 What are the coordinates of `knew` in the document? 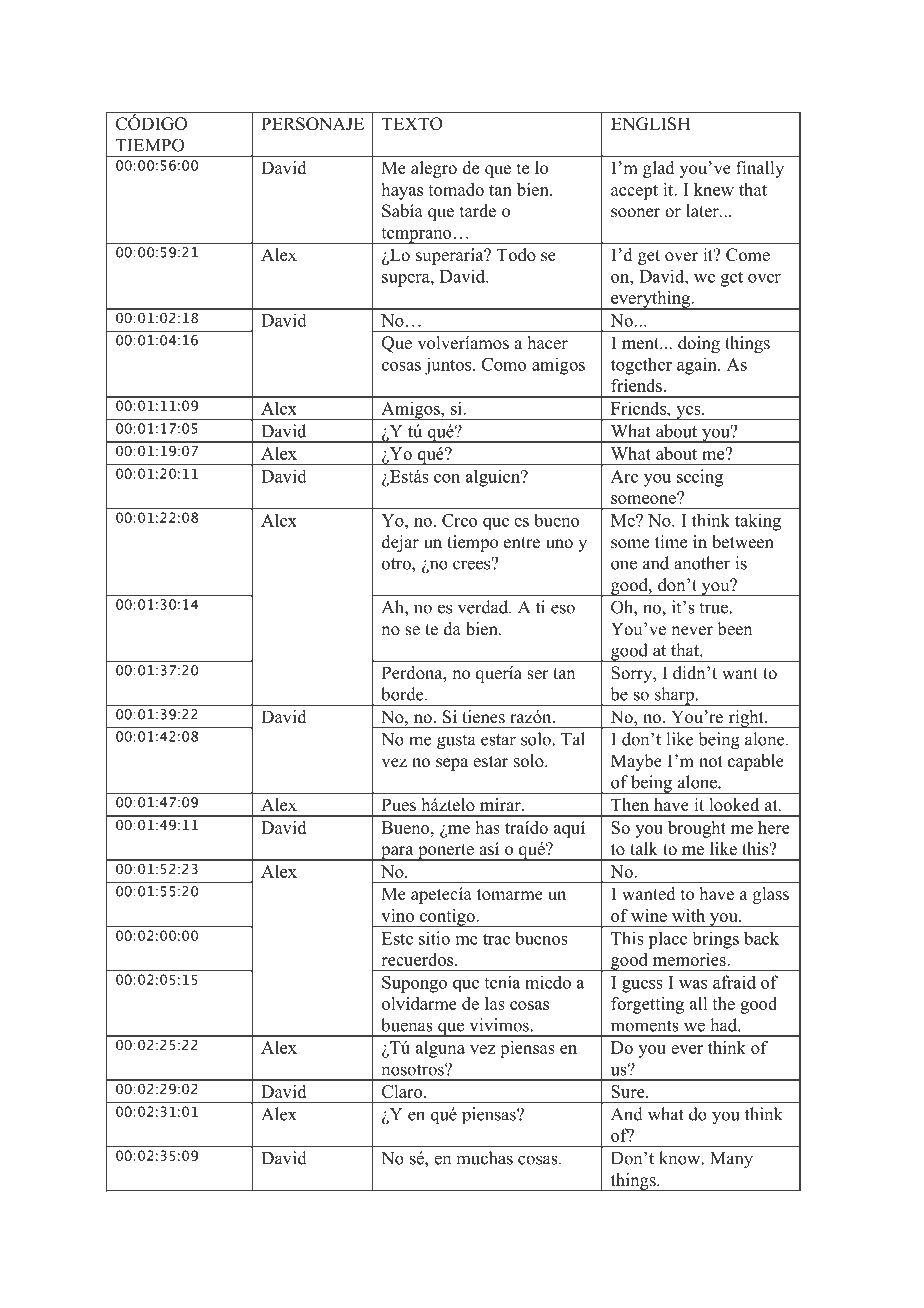 It's located at (714, 189).
